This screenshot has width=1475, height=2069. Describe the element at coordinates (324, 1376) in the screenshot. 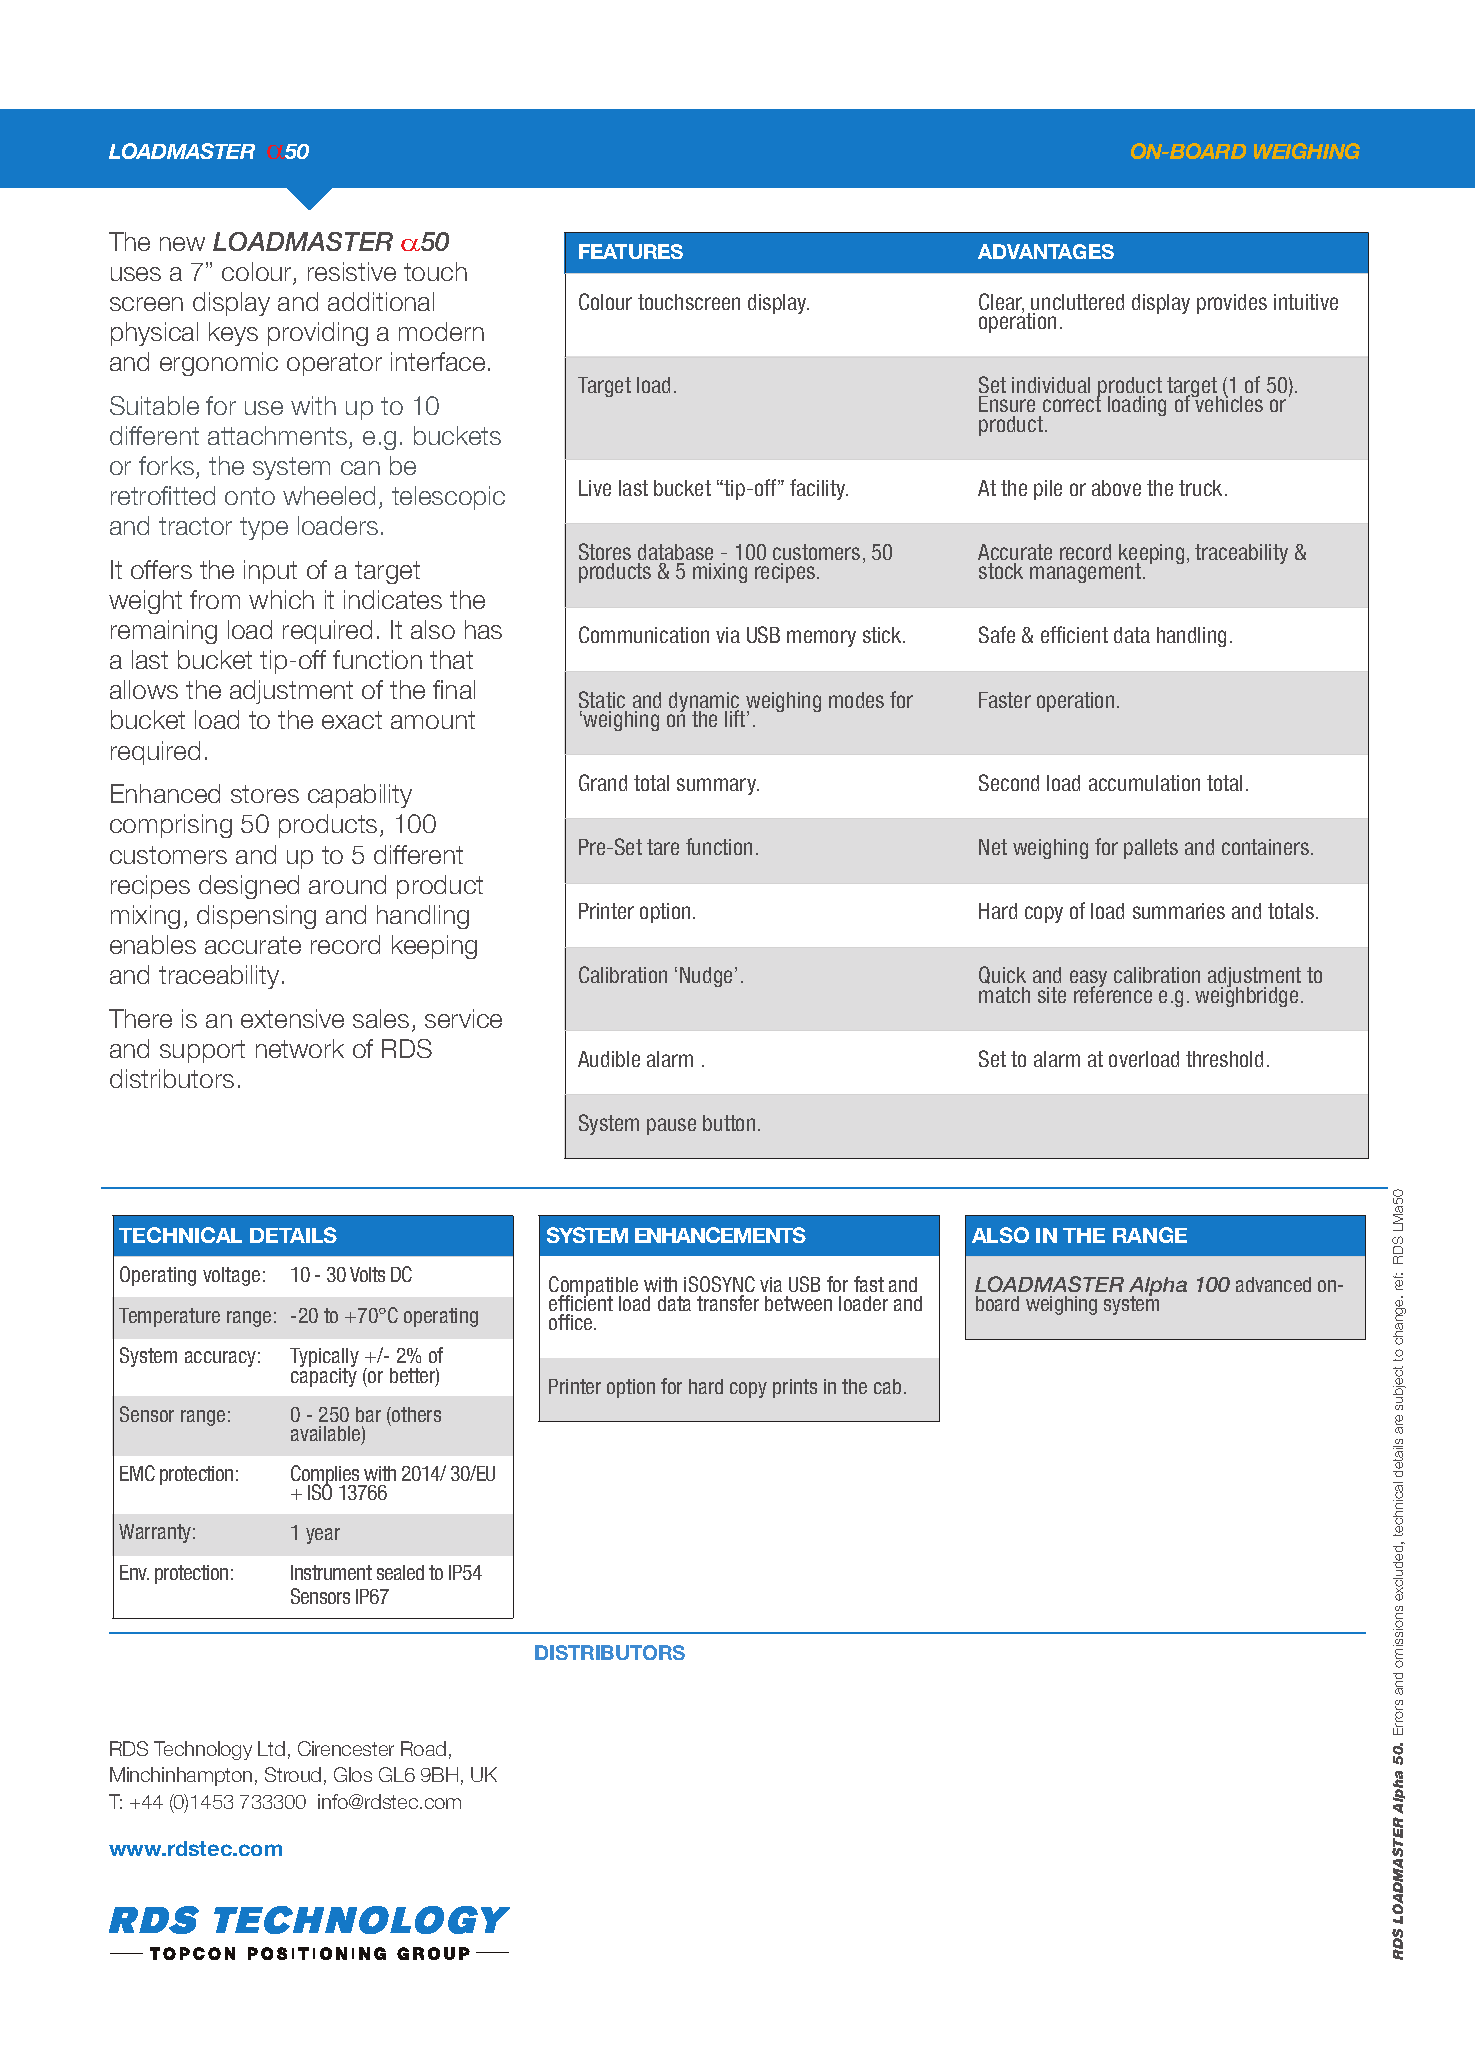

I see `capacity` at that location.
